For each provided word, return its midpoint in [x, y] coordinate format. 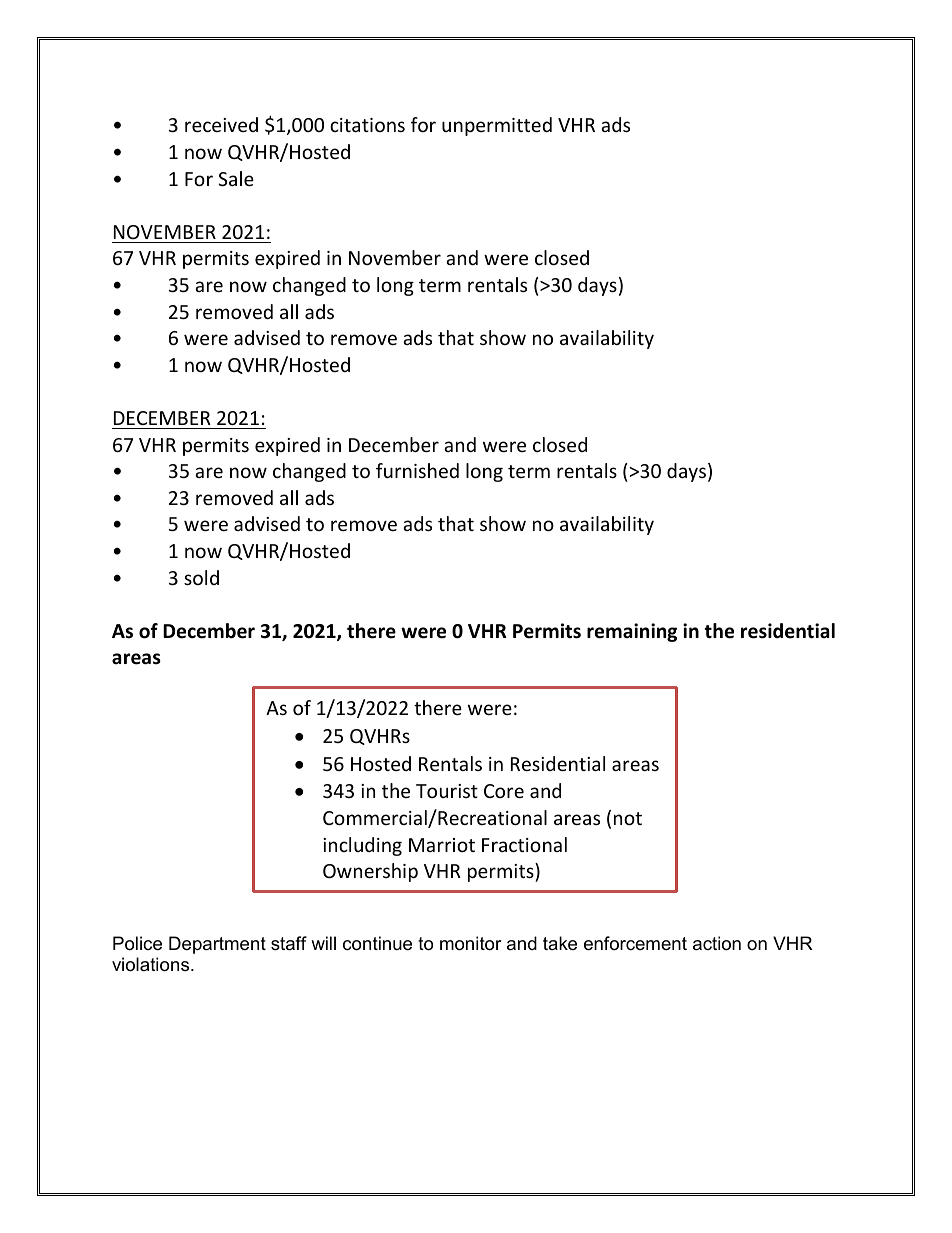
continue [377, 943]
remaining [632, 632]
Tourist [447, 791]
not [628, 818]
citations [367, 125]
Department [217, 945]
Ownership [370, 872]
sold [201, 577]
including [362, 846]
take [560, 943]
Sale [236, 178]
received [221, 124]
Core [504, 791]
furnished [417, 470]
